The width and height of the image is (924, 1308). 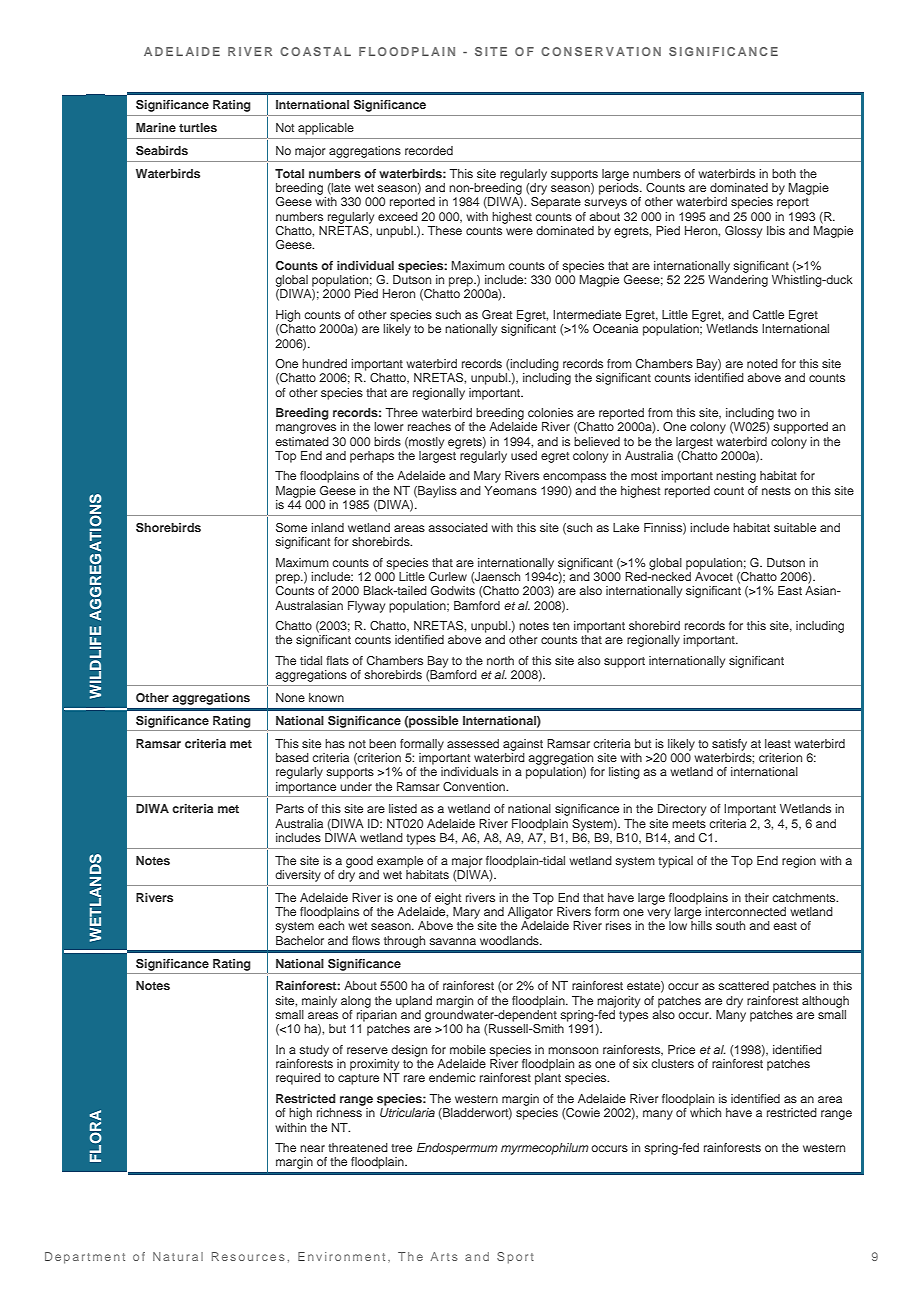 What do you see at coordinates (784, 173) in the image?
I see `both` at bounding box center [784, 173].
